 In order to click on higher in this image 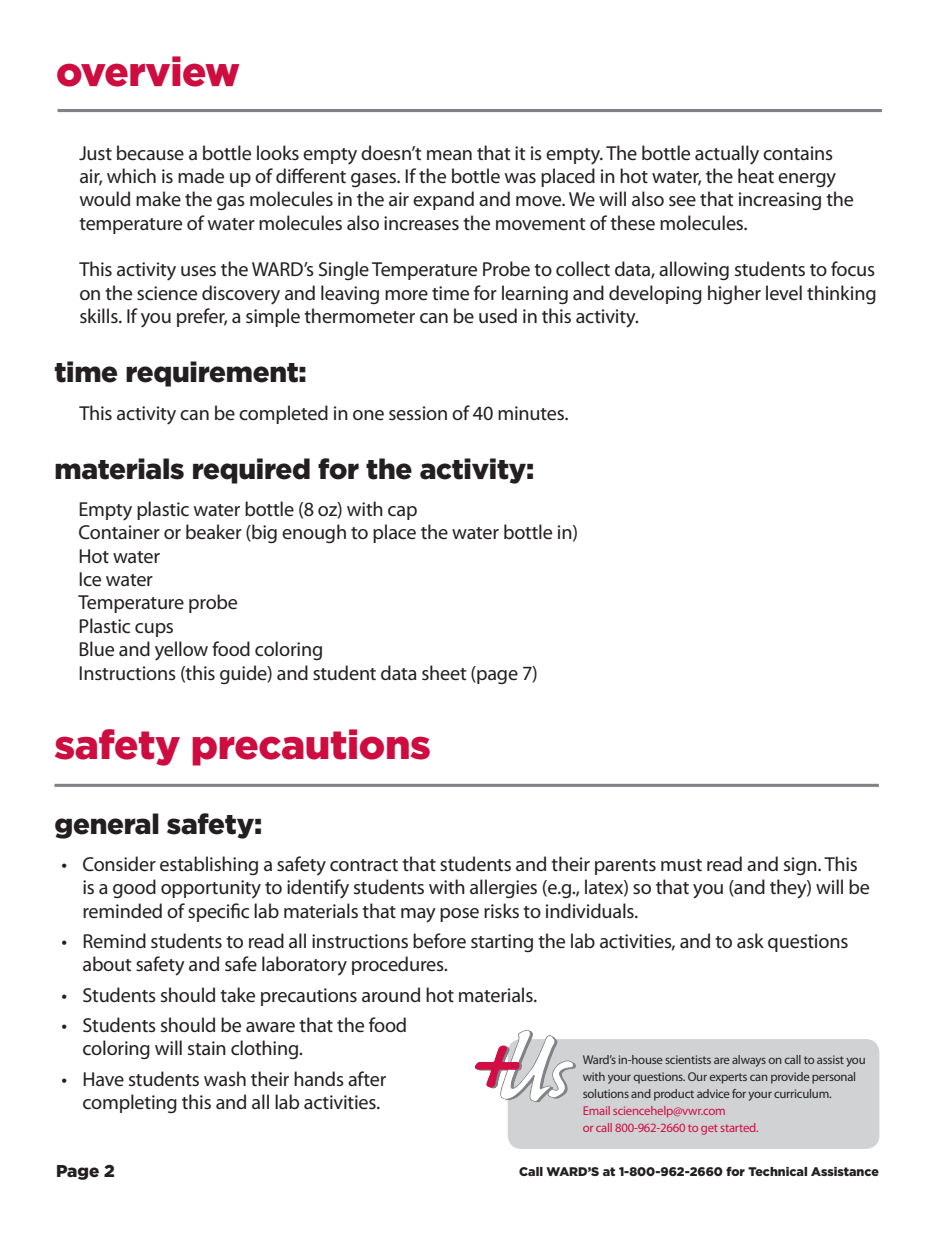, I will do `click(734, 294)`.
